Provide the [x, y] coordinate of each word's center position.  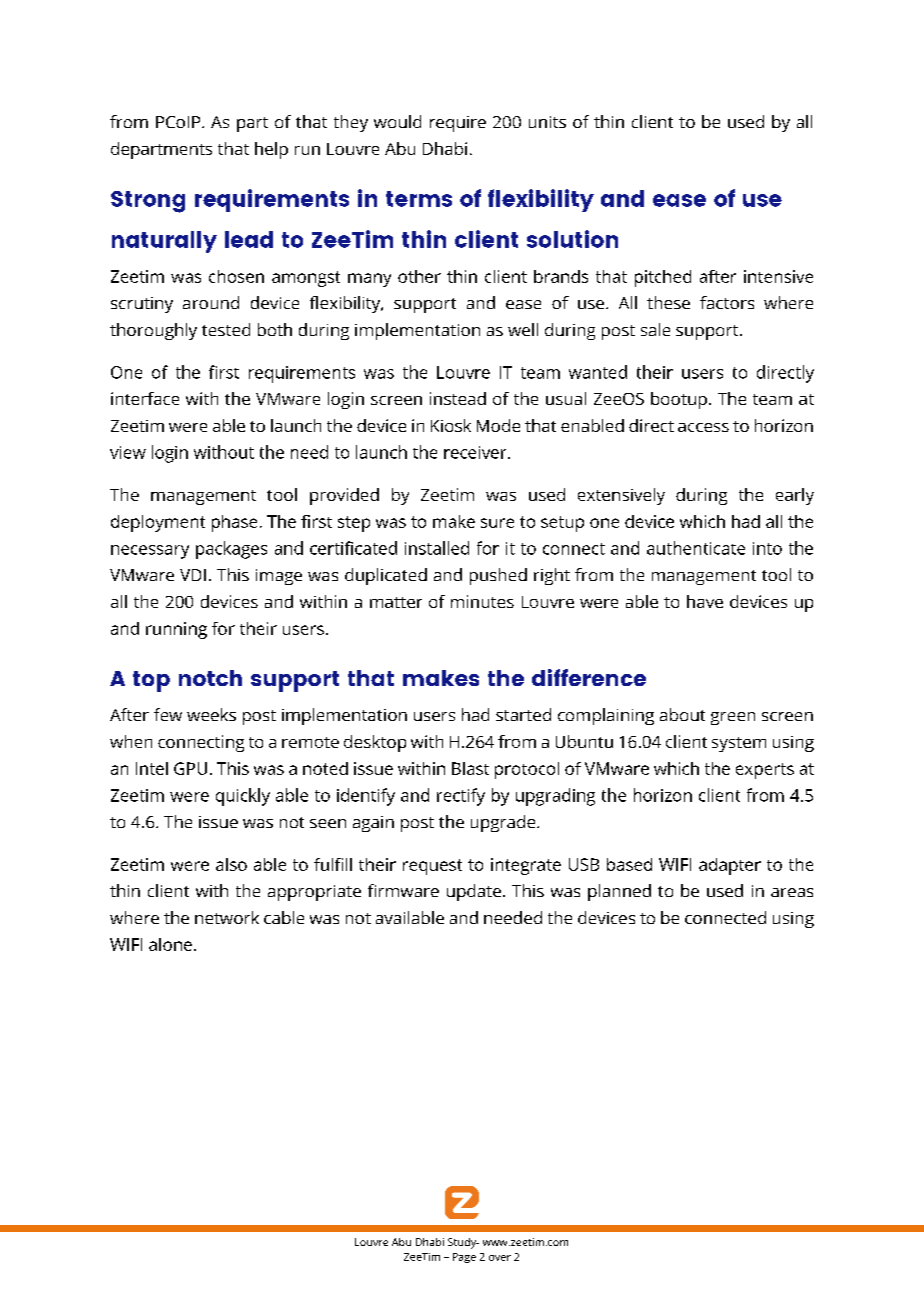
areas [792, 892]
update [474, 892]
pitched [663, 278]
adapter [730, 866]
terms [419, 199]
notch [210, 678]
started [523, 714]
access [703, 427]
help [271, 150]
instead [458, 398]
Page [464, 1258]
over [500, 1258]
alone [170, 944]
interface [145, 398]
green [733, 718]
